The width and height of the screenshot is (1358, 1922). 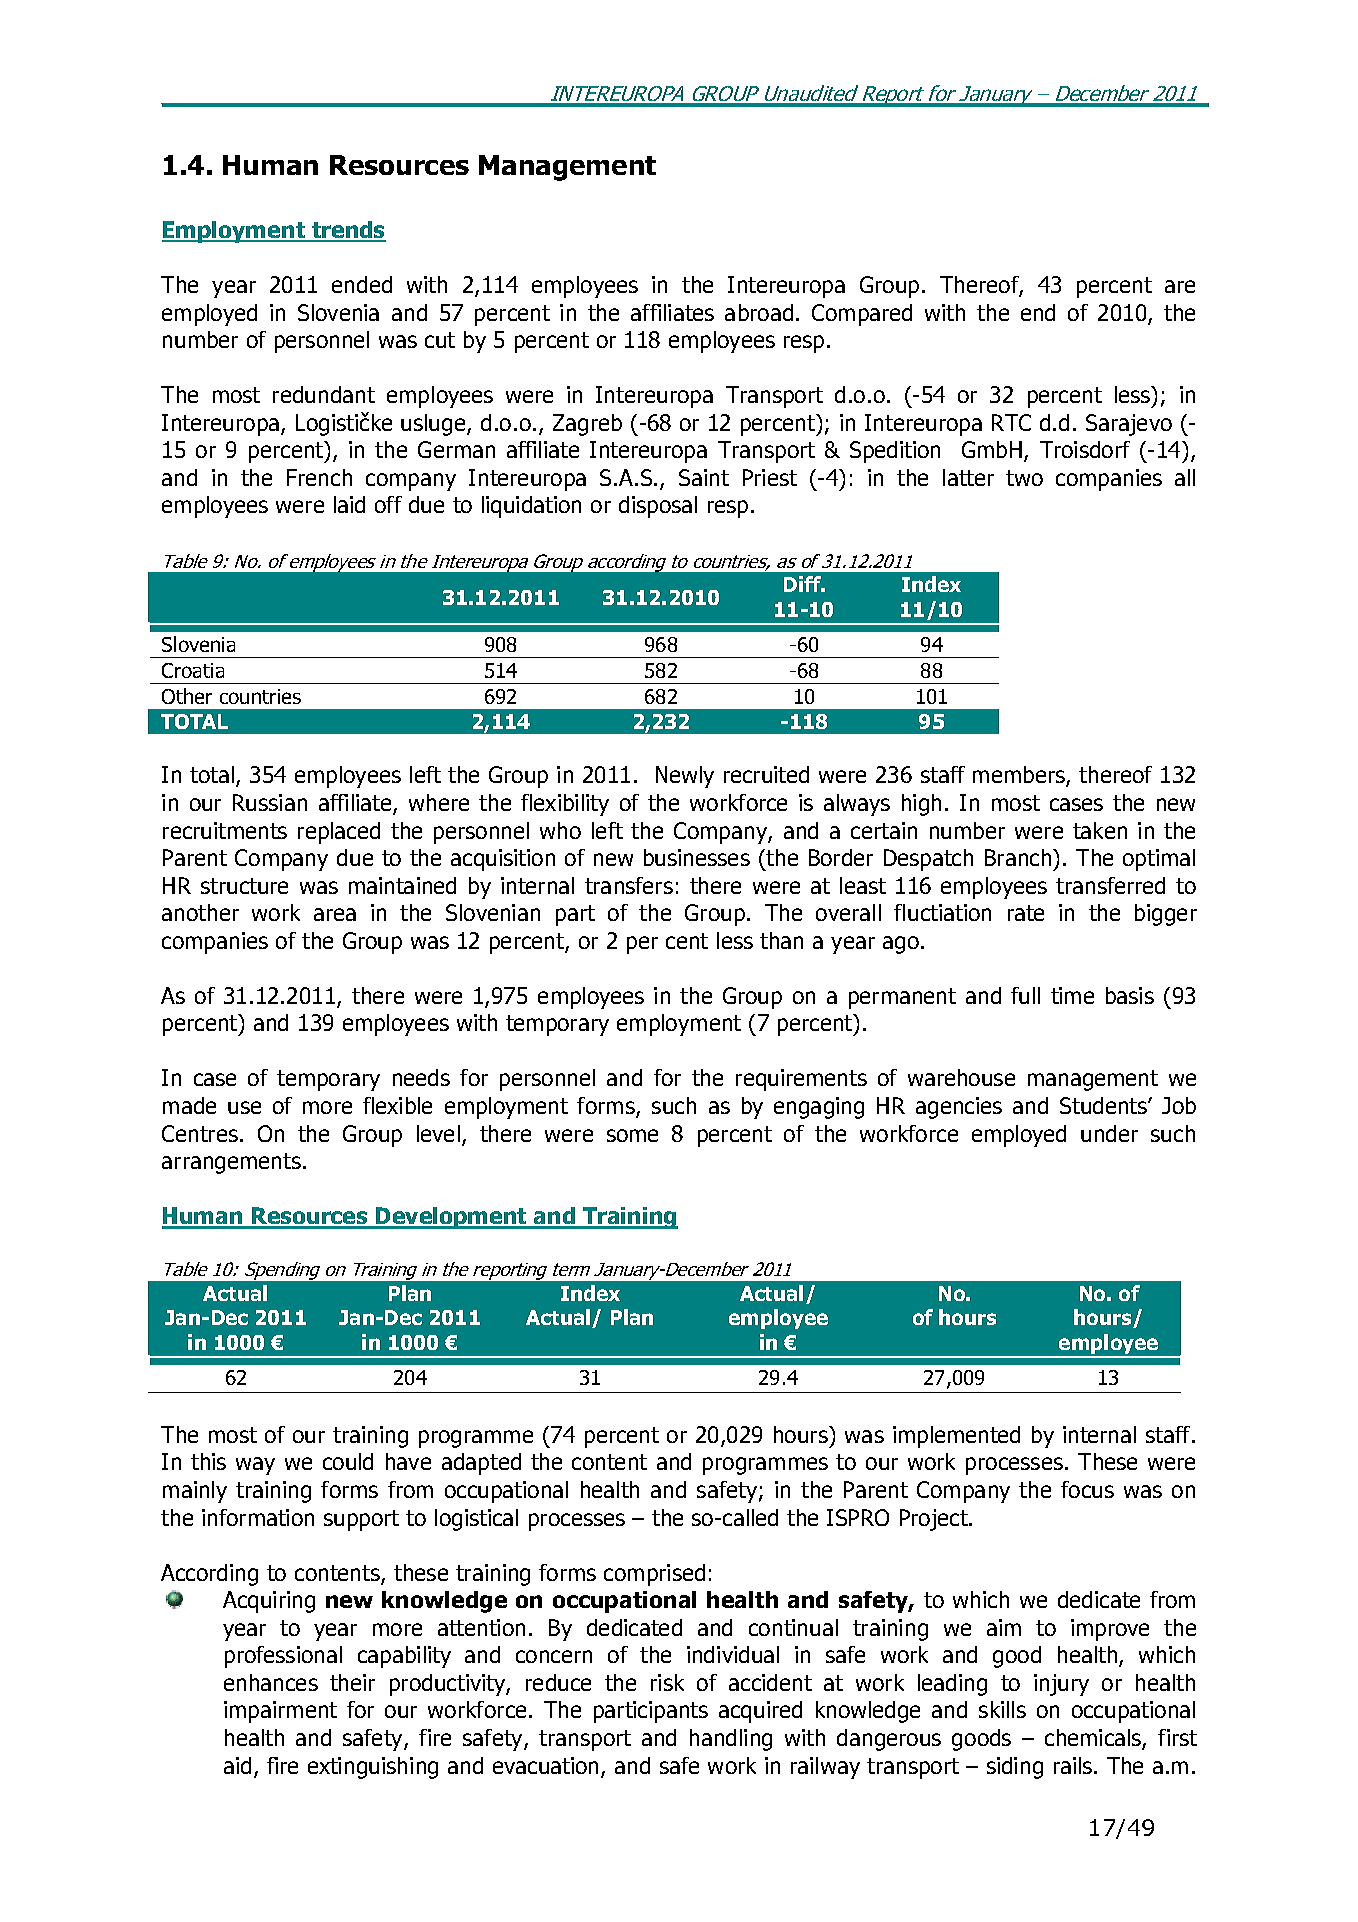 I want to click on injury, so click(x=1061, y=1685).
